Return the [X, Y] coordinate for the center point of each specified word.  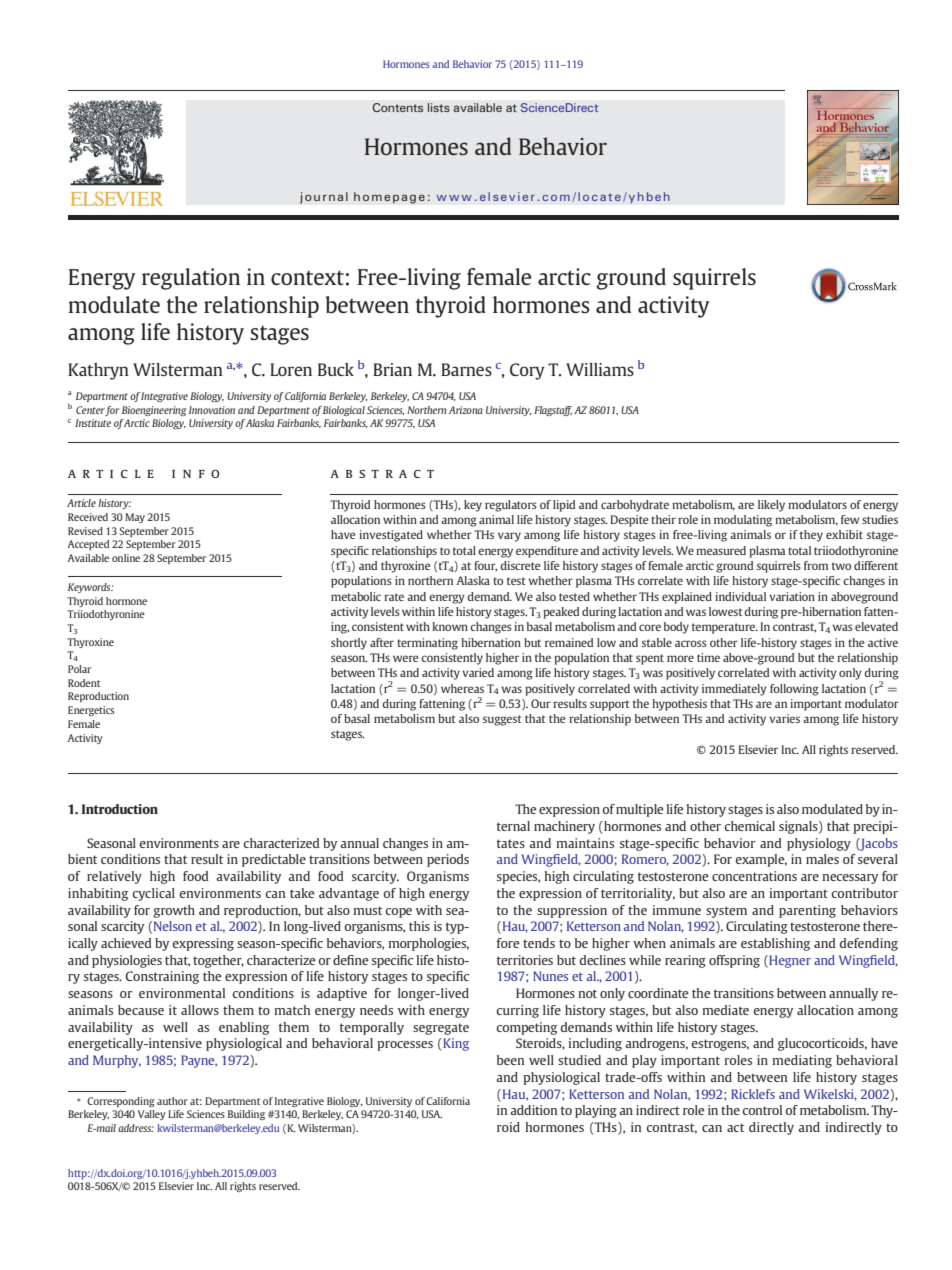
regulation [191, 279]
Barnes [466, 369]
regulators [511, 506]
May [135, 518]
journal [324, 198]
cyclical [153, 894]
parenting [807, 911]
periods [448, 860]
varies [784, 718]
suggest [502, 720]
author [172, 1101]
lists [439, 107]
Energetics [91, 711]
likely [771, 506]
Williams [600, 369]
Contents [398, 107]
